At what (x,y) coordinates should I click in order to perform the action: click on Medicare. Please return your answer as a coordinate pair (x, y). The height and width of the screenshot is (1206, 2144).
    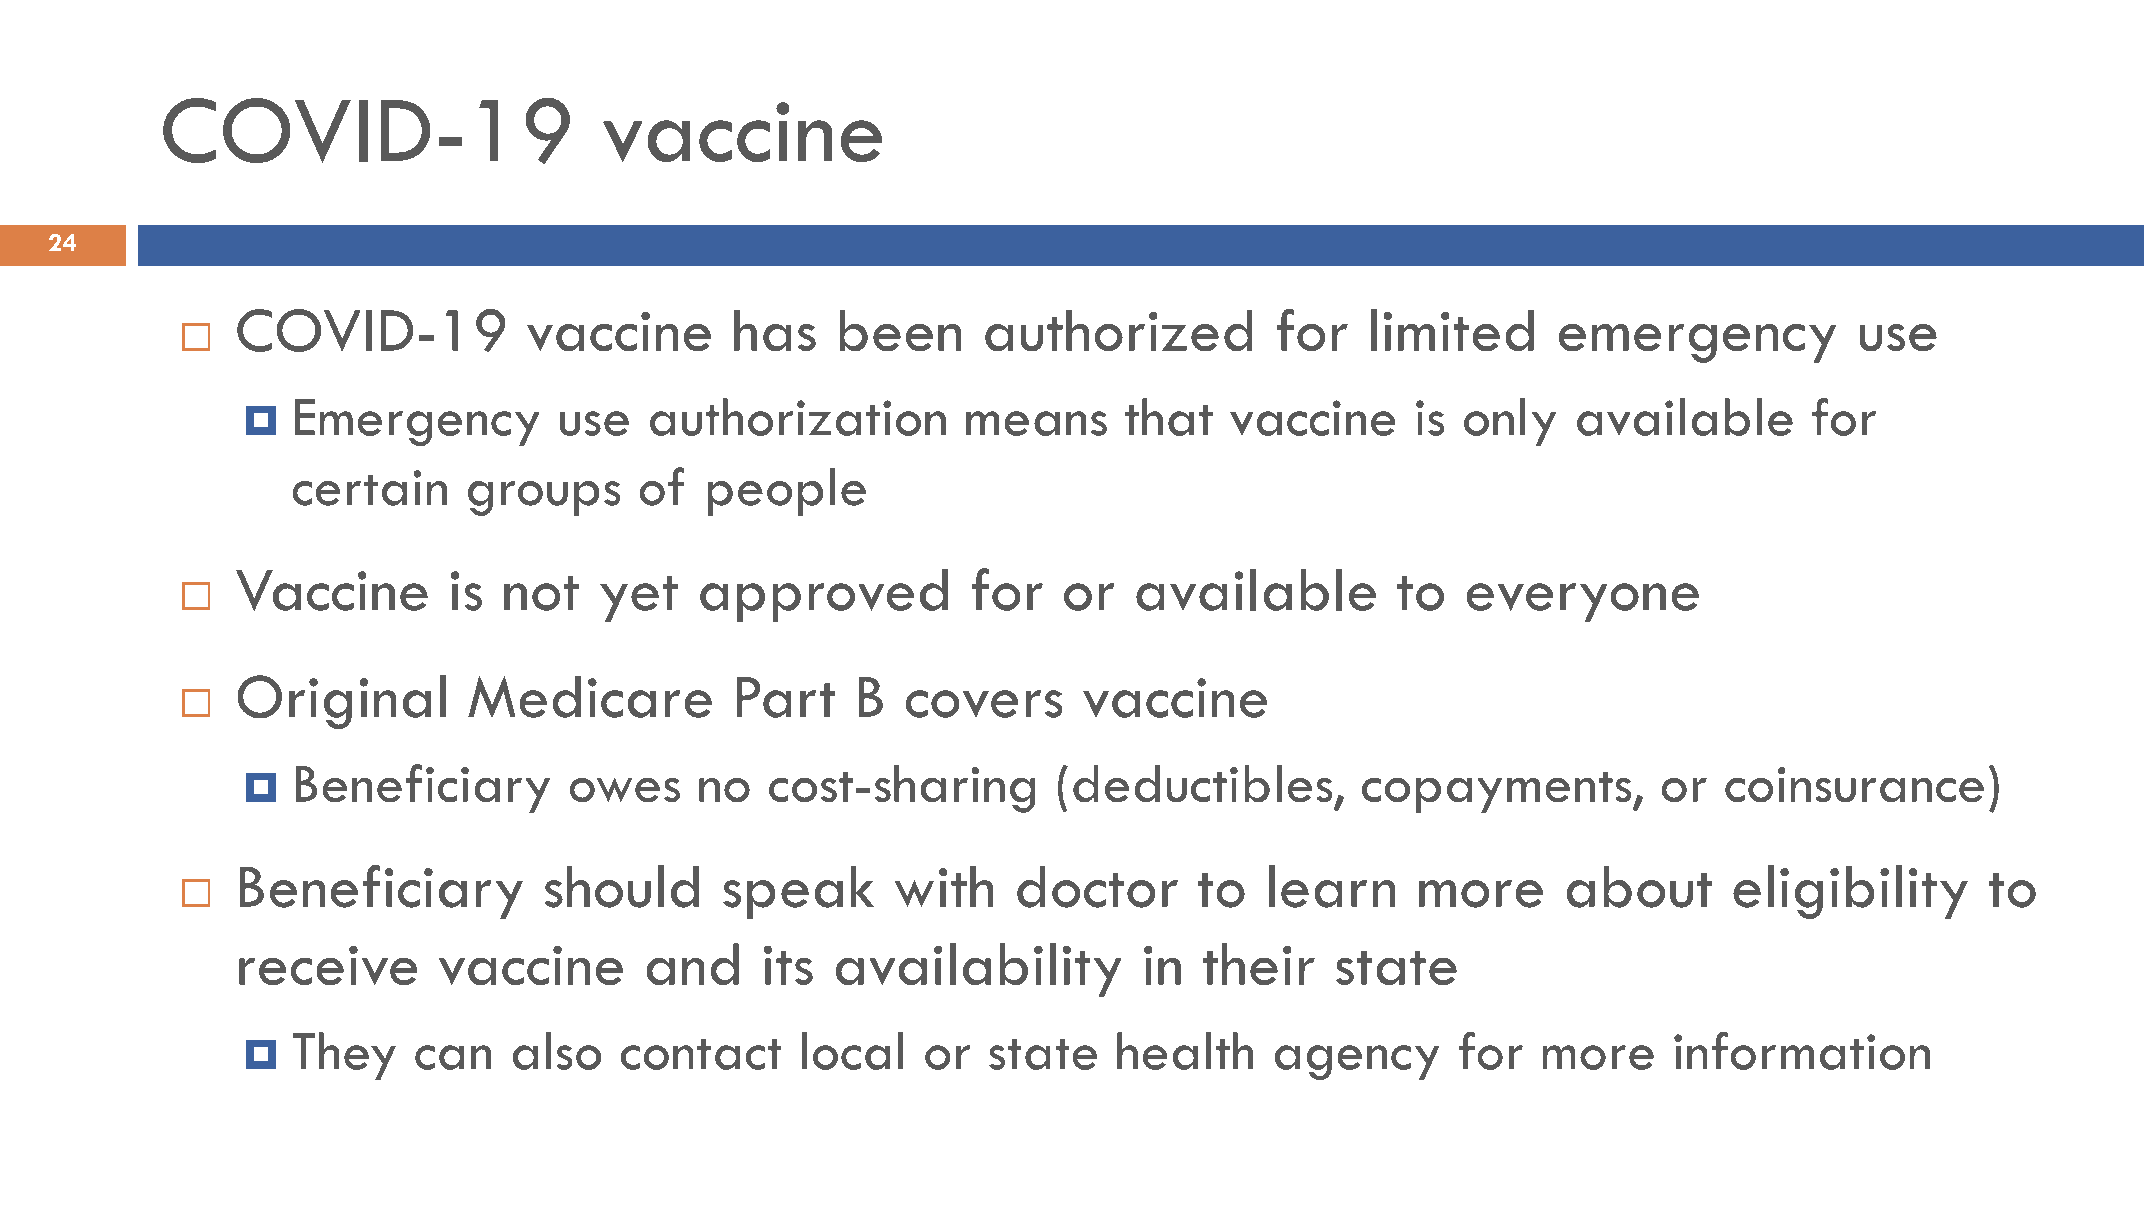
    Looking at the image, I should click on (590, 697).
